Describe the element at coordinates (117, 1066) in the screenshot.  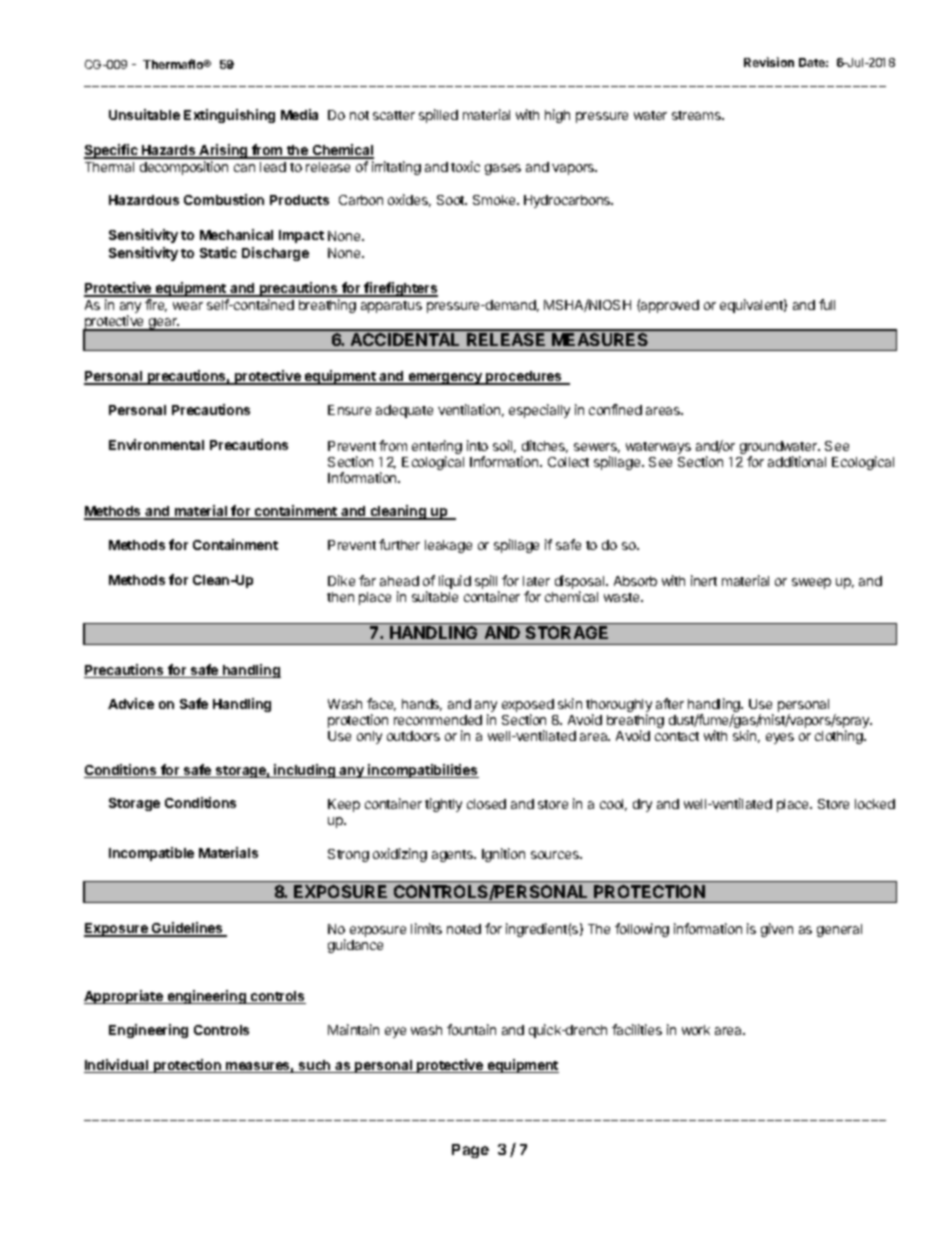
I see `Individual` at that location.
